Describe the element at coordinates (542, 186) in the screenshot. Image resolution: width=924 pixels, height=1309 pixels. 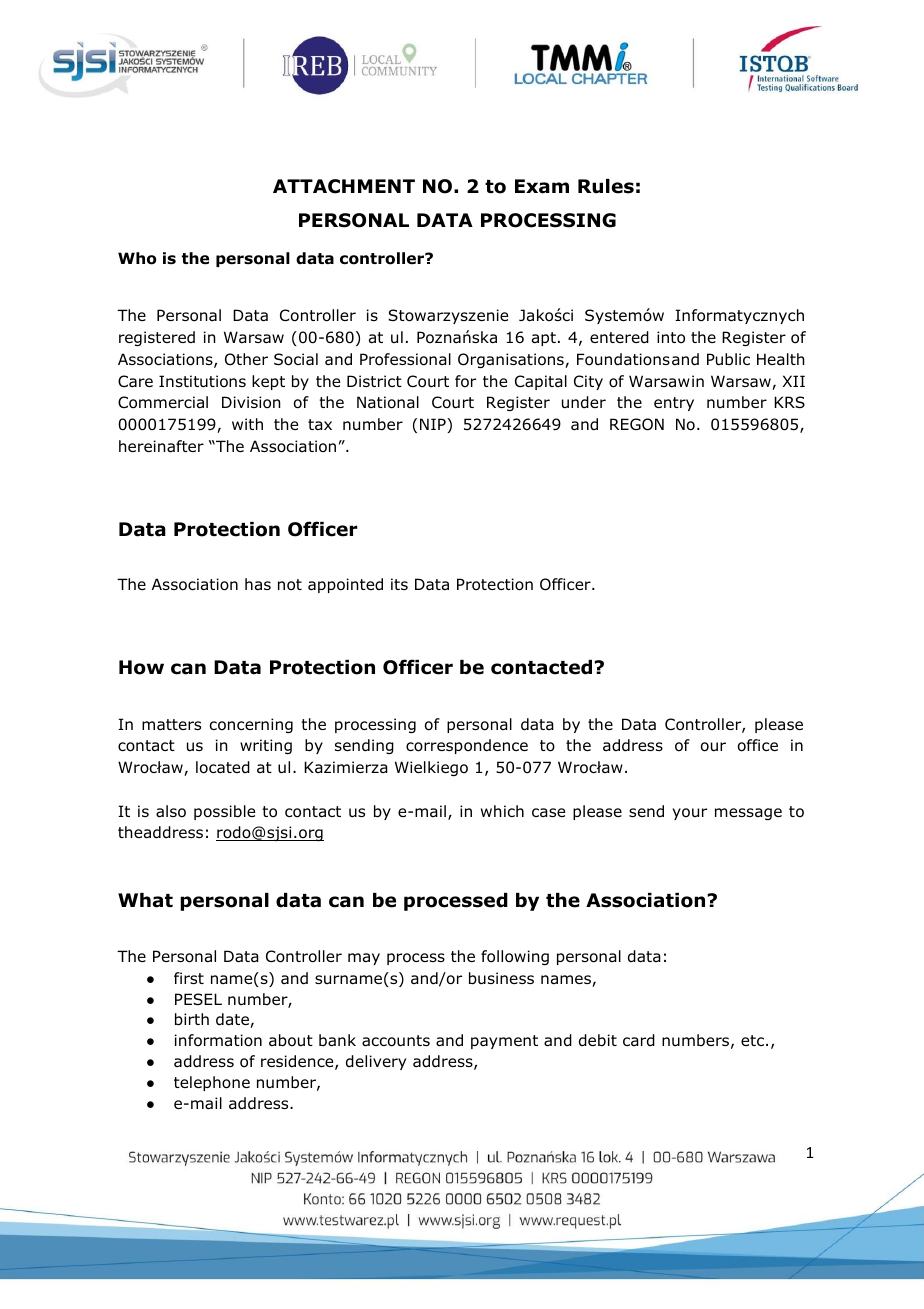
I see `Exam` at that location.
